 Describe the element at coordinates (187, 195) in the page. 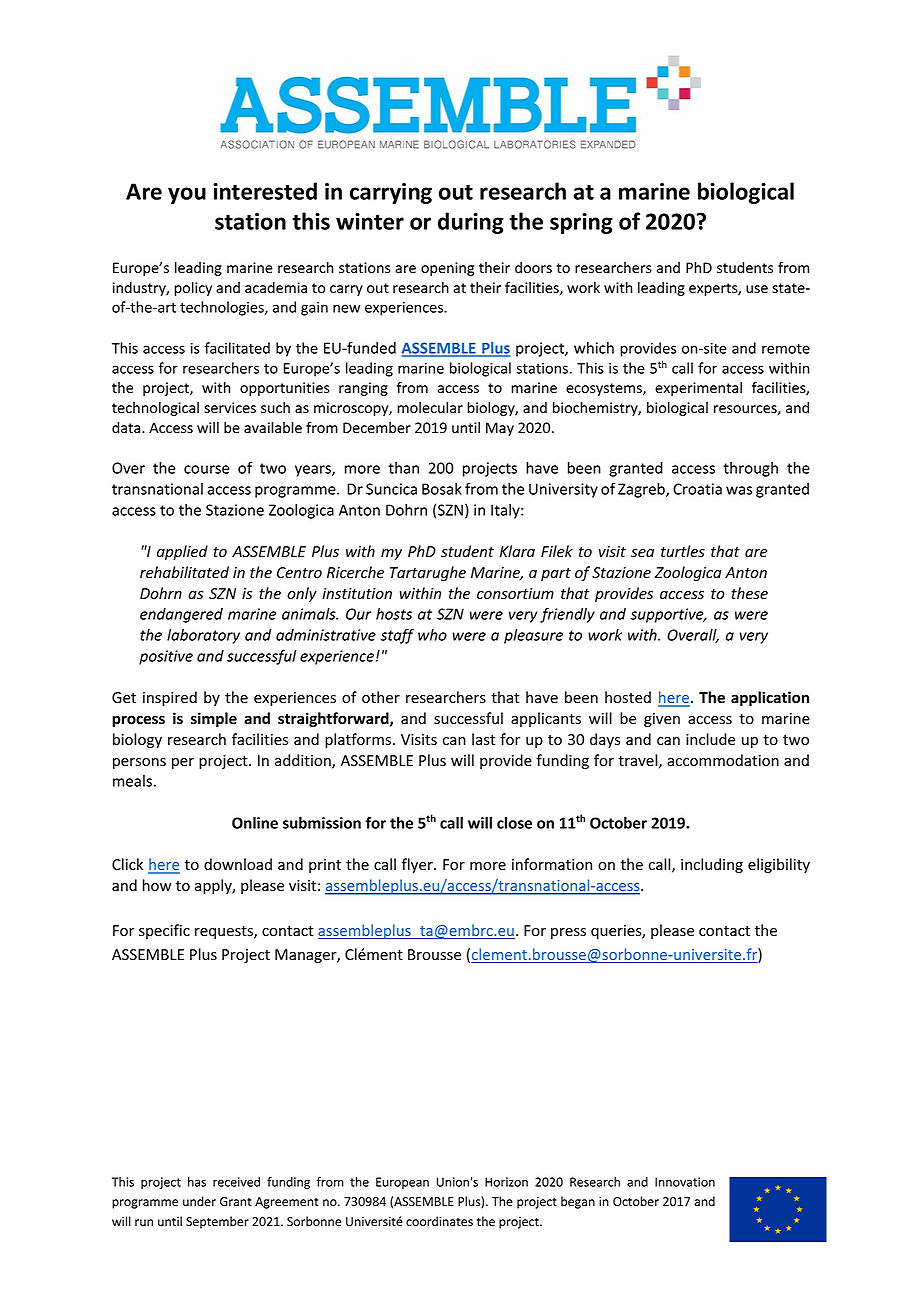

I see `you` at that location.
